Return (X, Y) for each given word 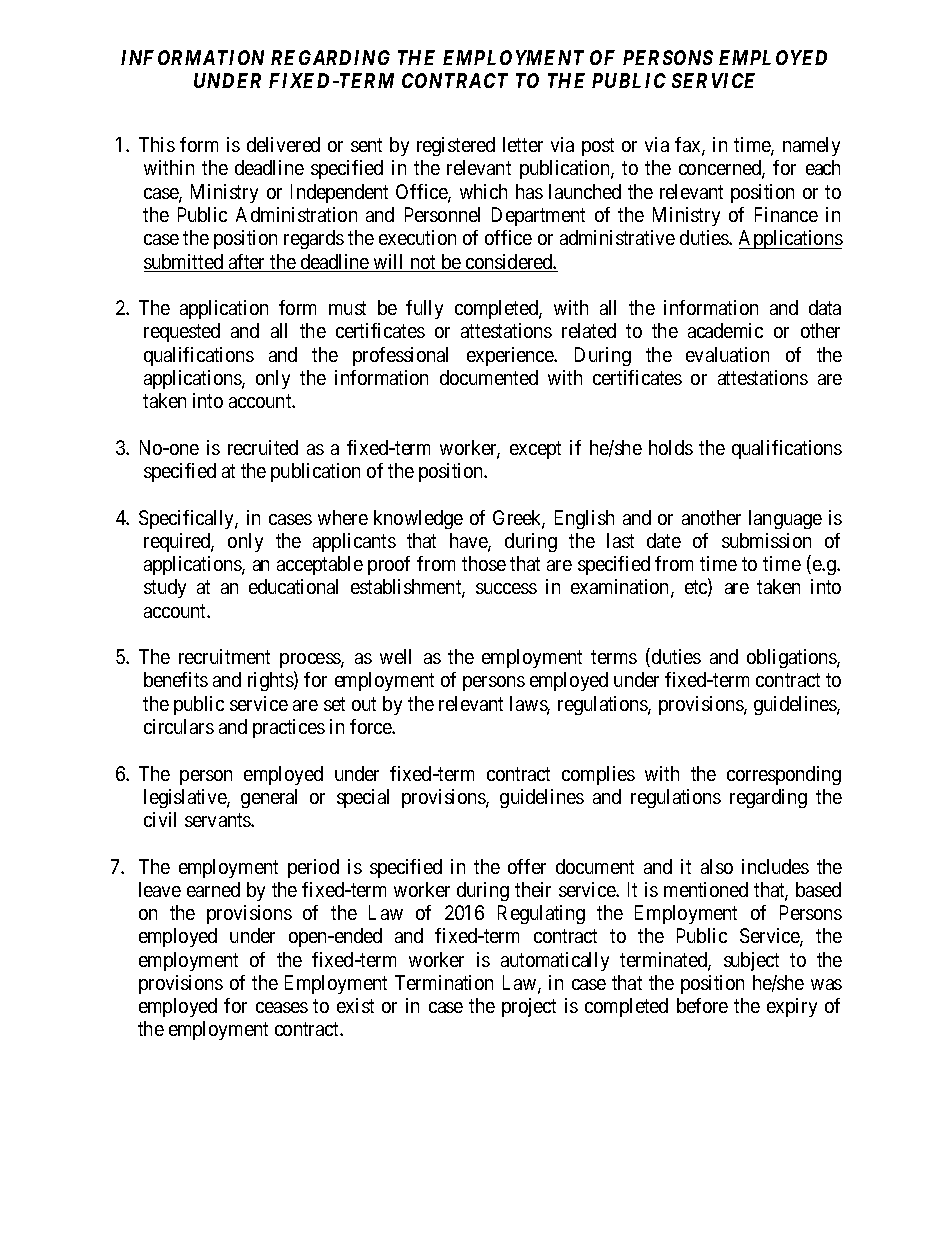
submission (766, 540)
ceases (282, 1007)
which (483, 191)
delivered (283, 144)
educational (293, 586)
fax (689, 146)
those (484, 563)
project (529, 1007)
